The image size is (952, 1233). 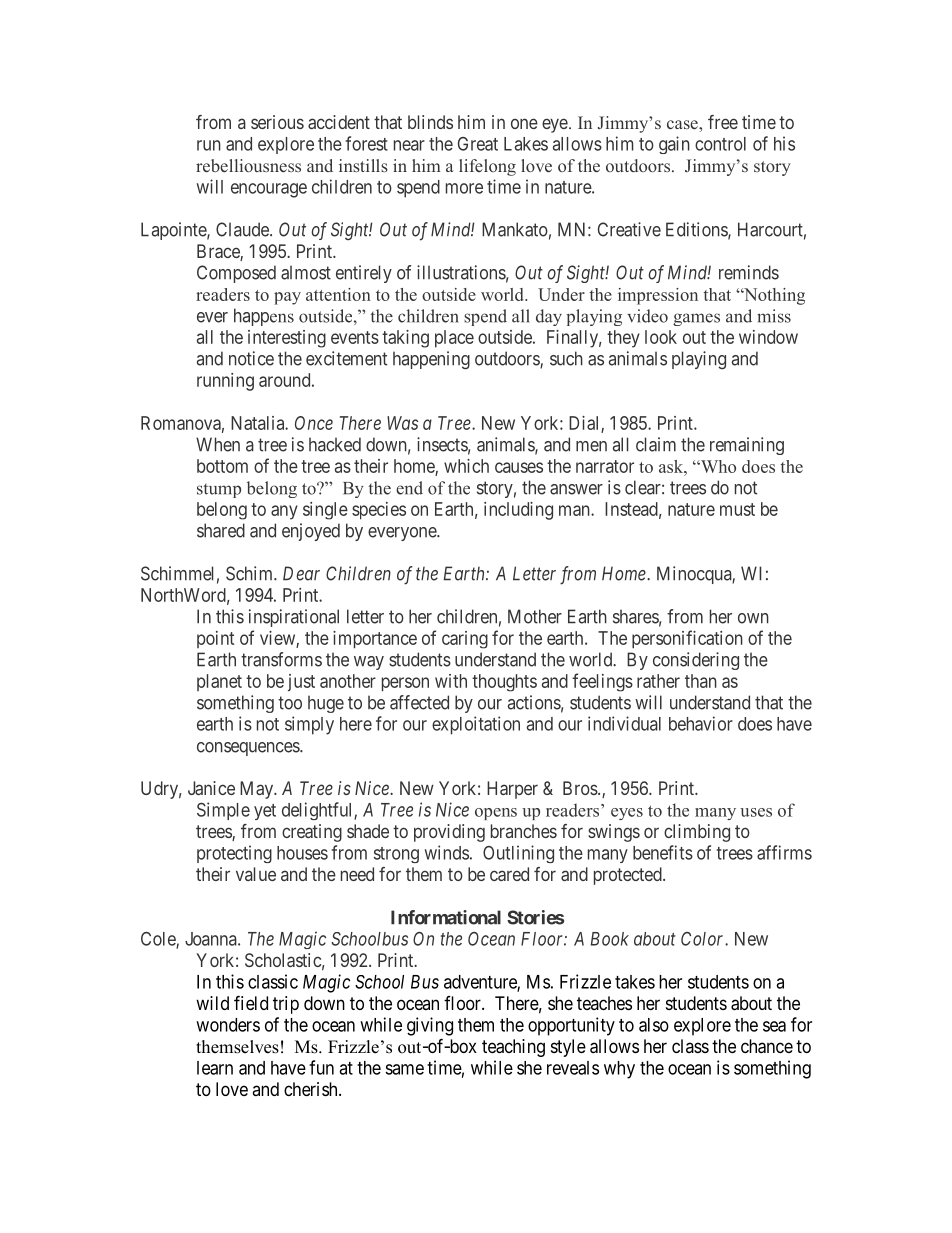 I want to click on chance, so click(x=767, y=1046).
